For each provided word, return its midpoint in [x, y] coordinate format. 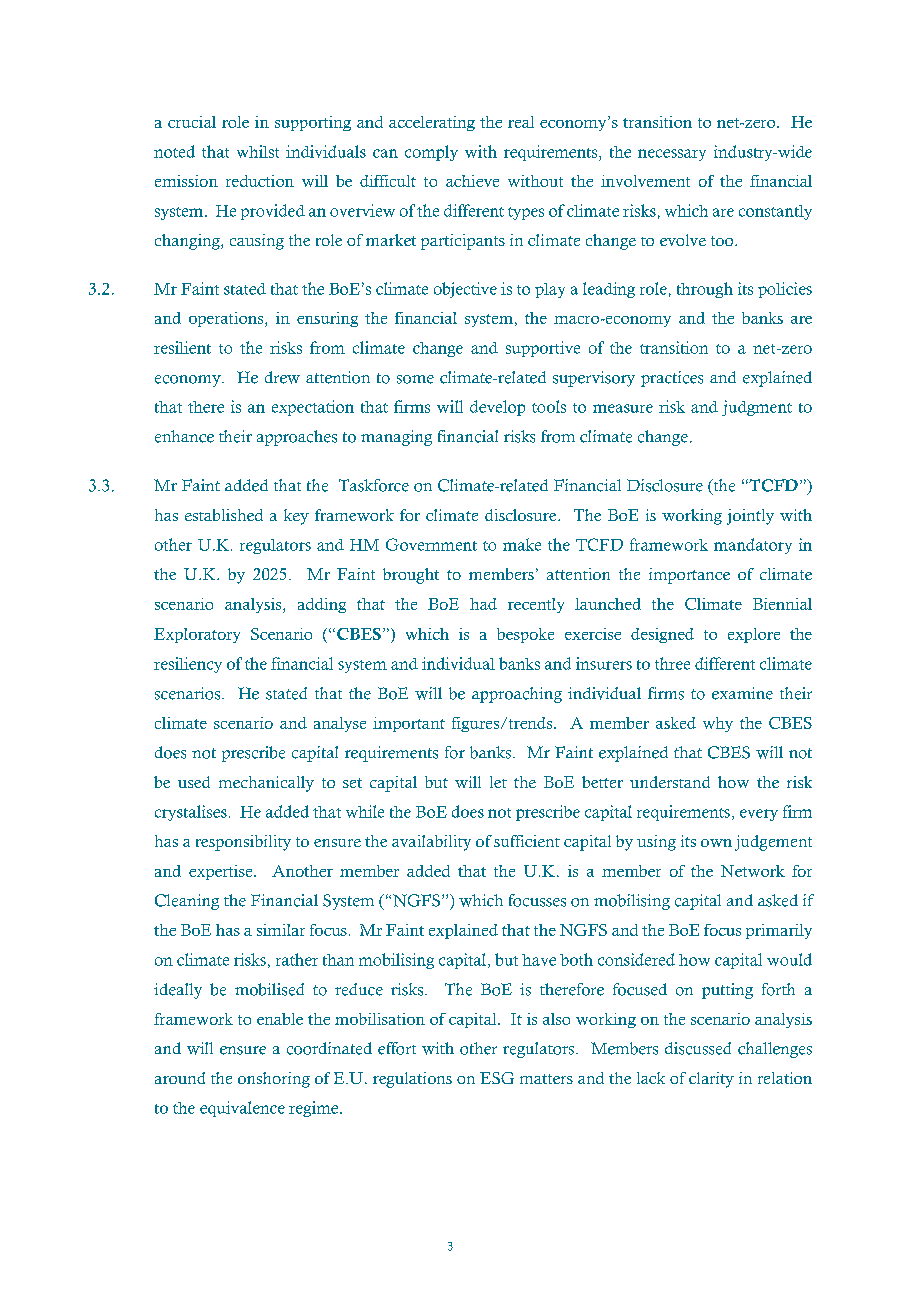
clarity [711, 1080]
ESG [497, 1078]
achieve [472, 181]
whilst [258, 151]
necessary [672, 155]
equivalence [242, 1109]
